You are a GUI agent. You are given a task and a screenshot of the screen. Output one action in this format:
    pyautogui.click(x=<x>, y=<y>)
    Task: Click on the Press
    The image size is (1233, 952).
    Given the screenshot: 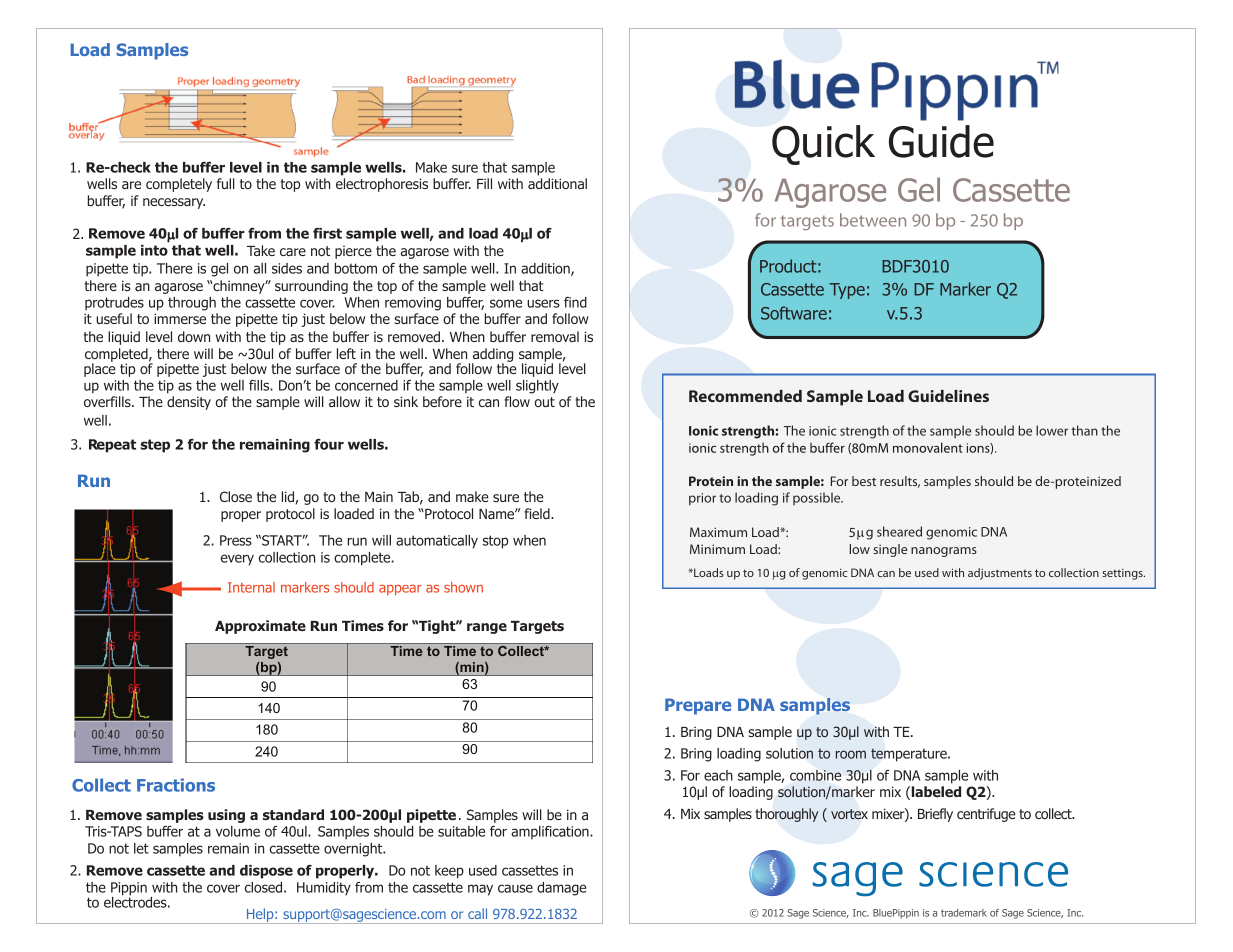 What is the action you would take?
    pyautogui.click(x=236, y=540)
